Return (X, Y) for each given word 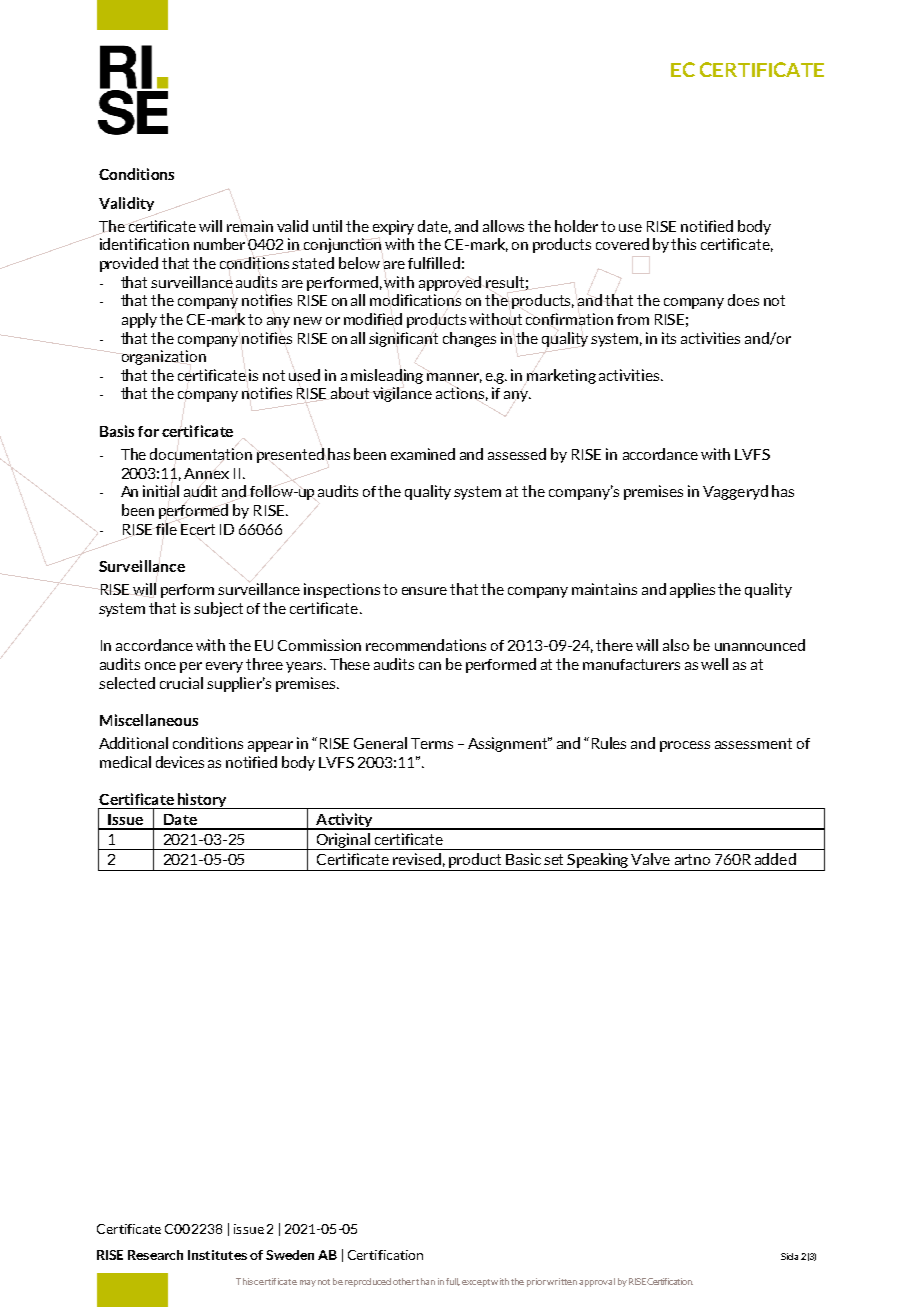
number (219, 244)
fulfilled (434, 263)
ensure (424, 591)
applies (692, 590)
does (743, 300)
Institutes (217, 1255)
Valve (650, 859)
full (453, 1282)
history (202, 801)
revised (417, 859)
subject (218, 609)
